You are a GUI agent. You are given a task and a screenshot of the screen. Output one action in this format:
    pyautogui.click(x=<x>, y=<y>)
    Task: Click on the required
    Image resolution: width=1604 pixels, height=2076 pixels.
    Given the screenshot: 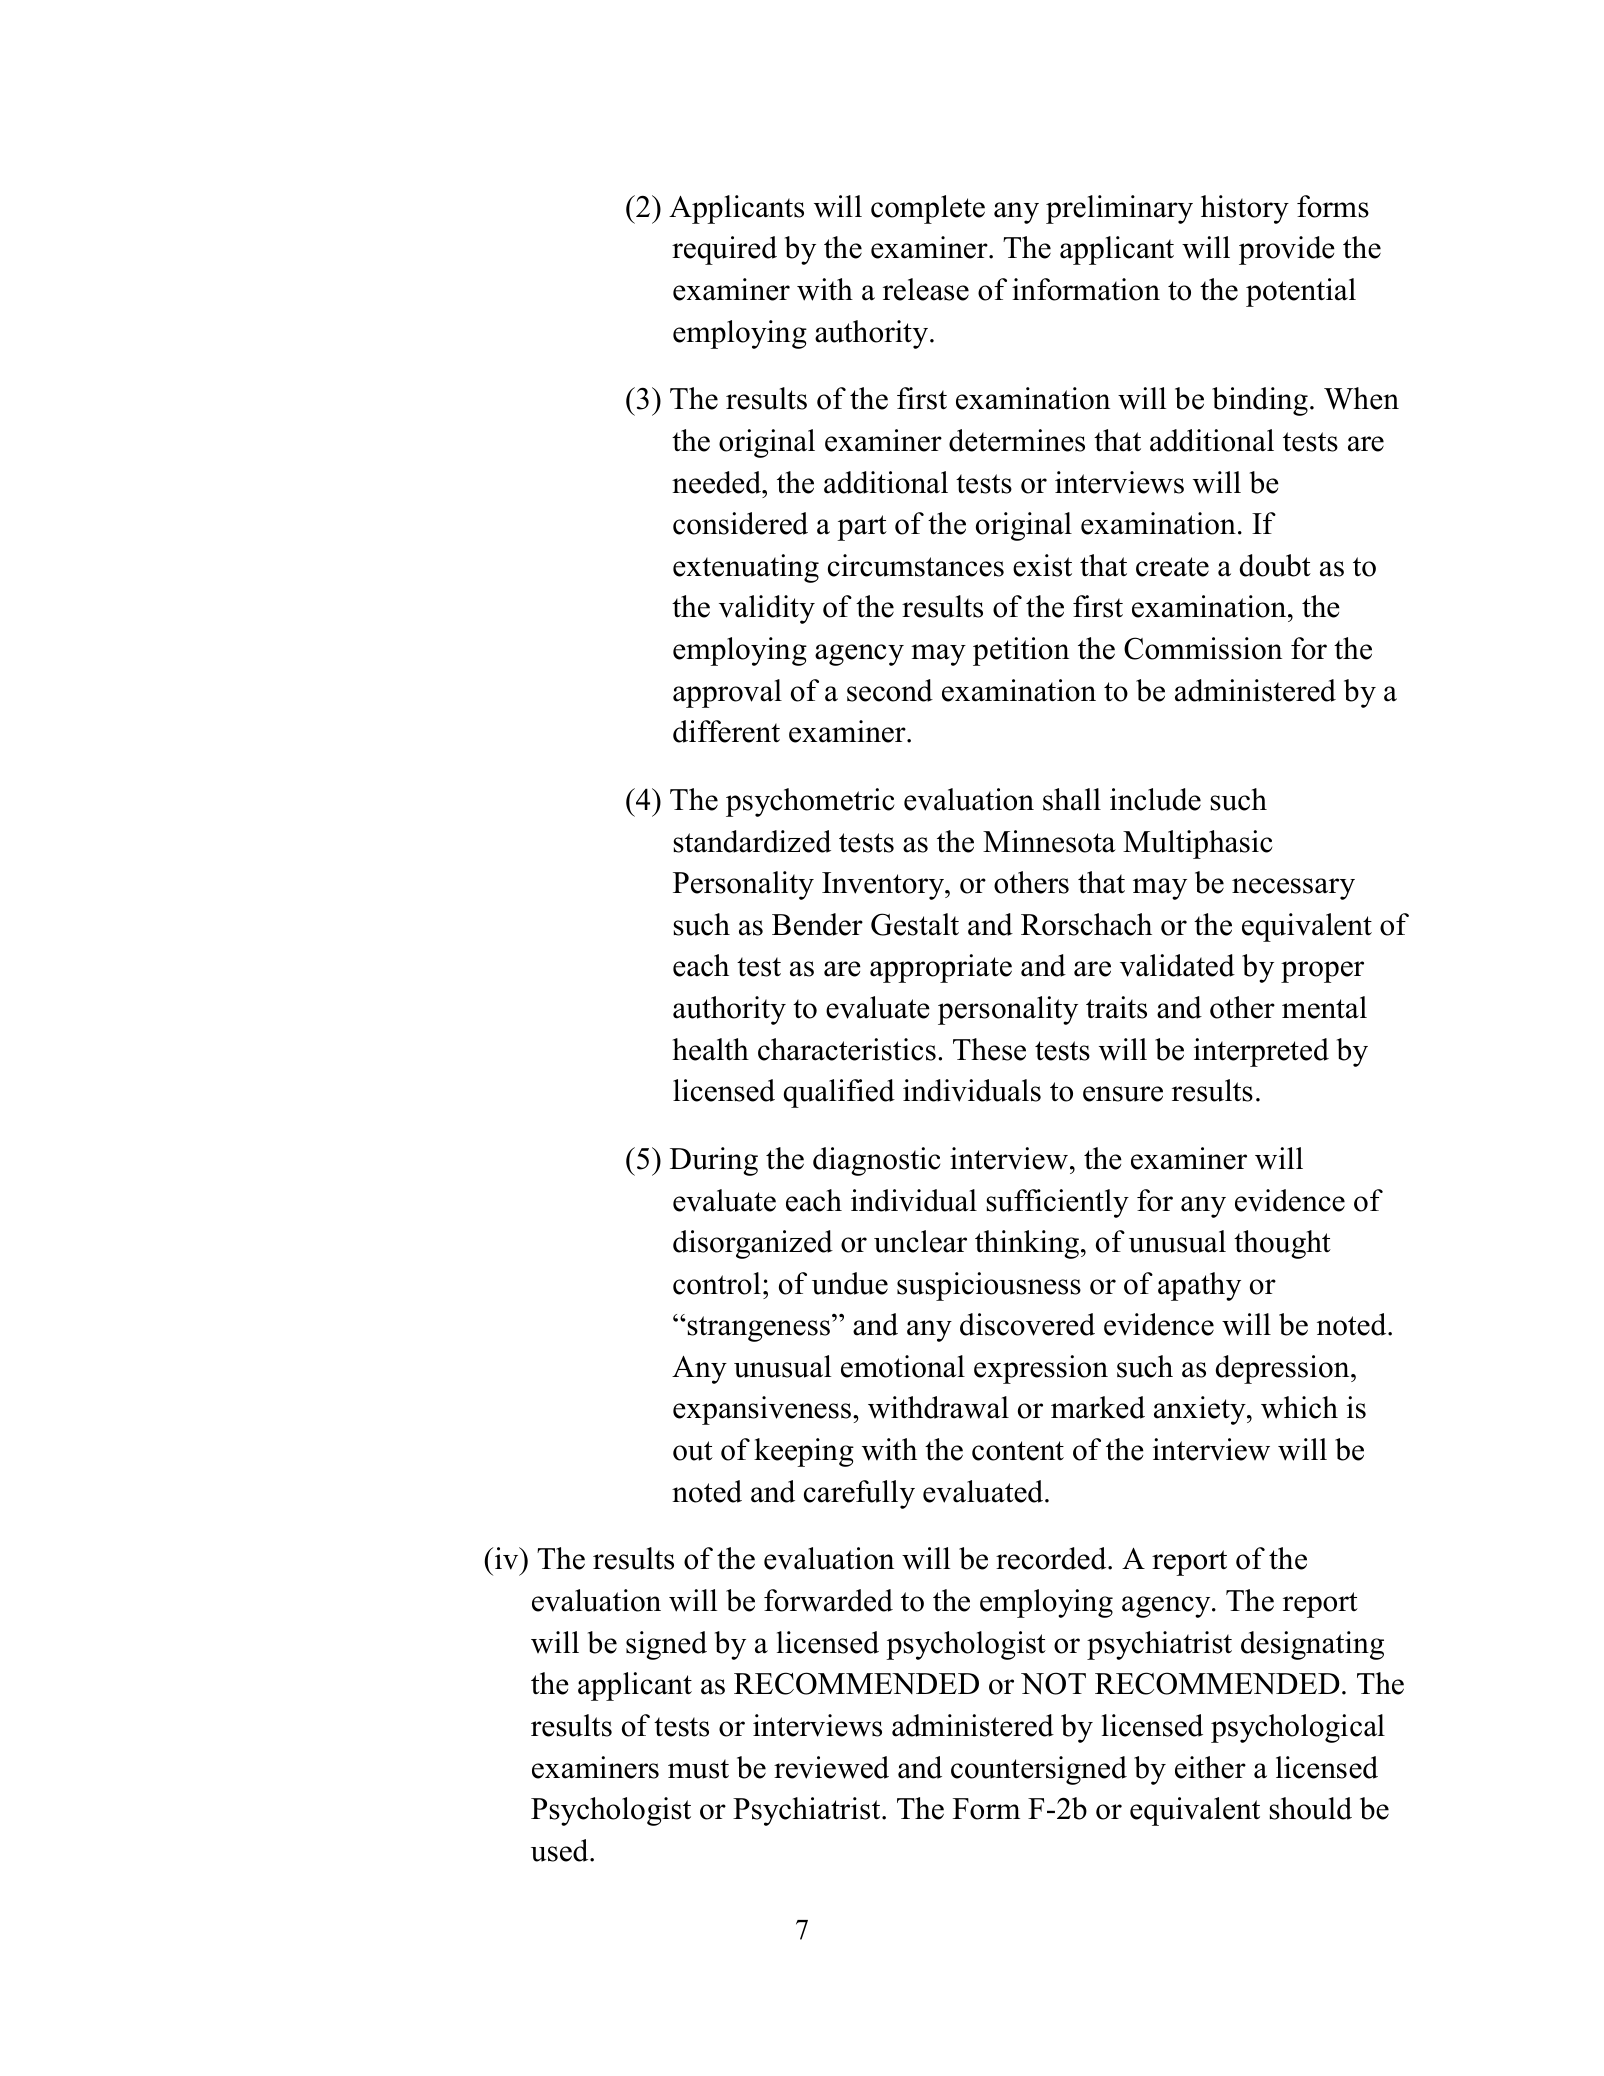 What is the action you would take?
    pyautogui.click(x=724, y=250)
